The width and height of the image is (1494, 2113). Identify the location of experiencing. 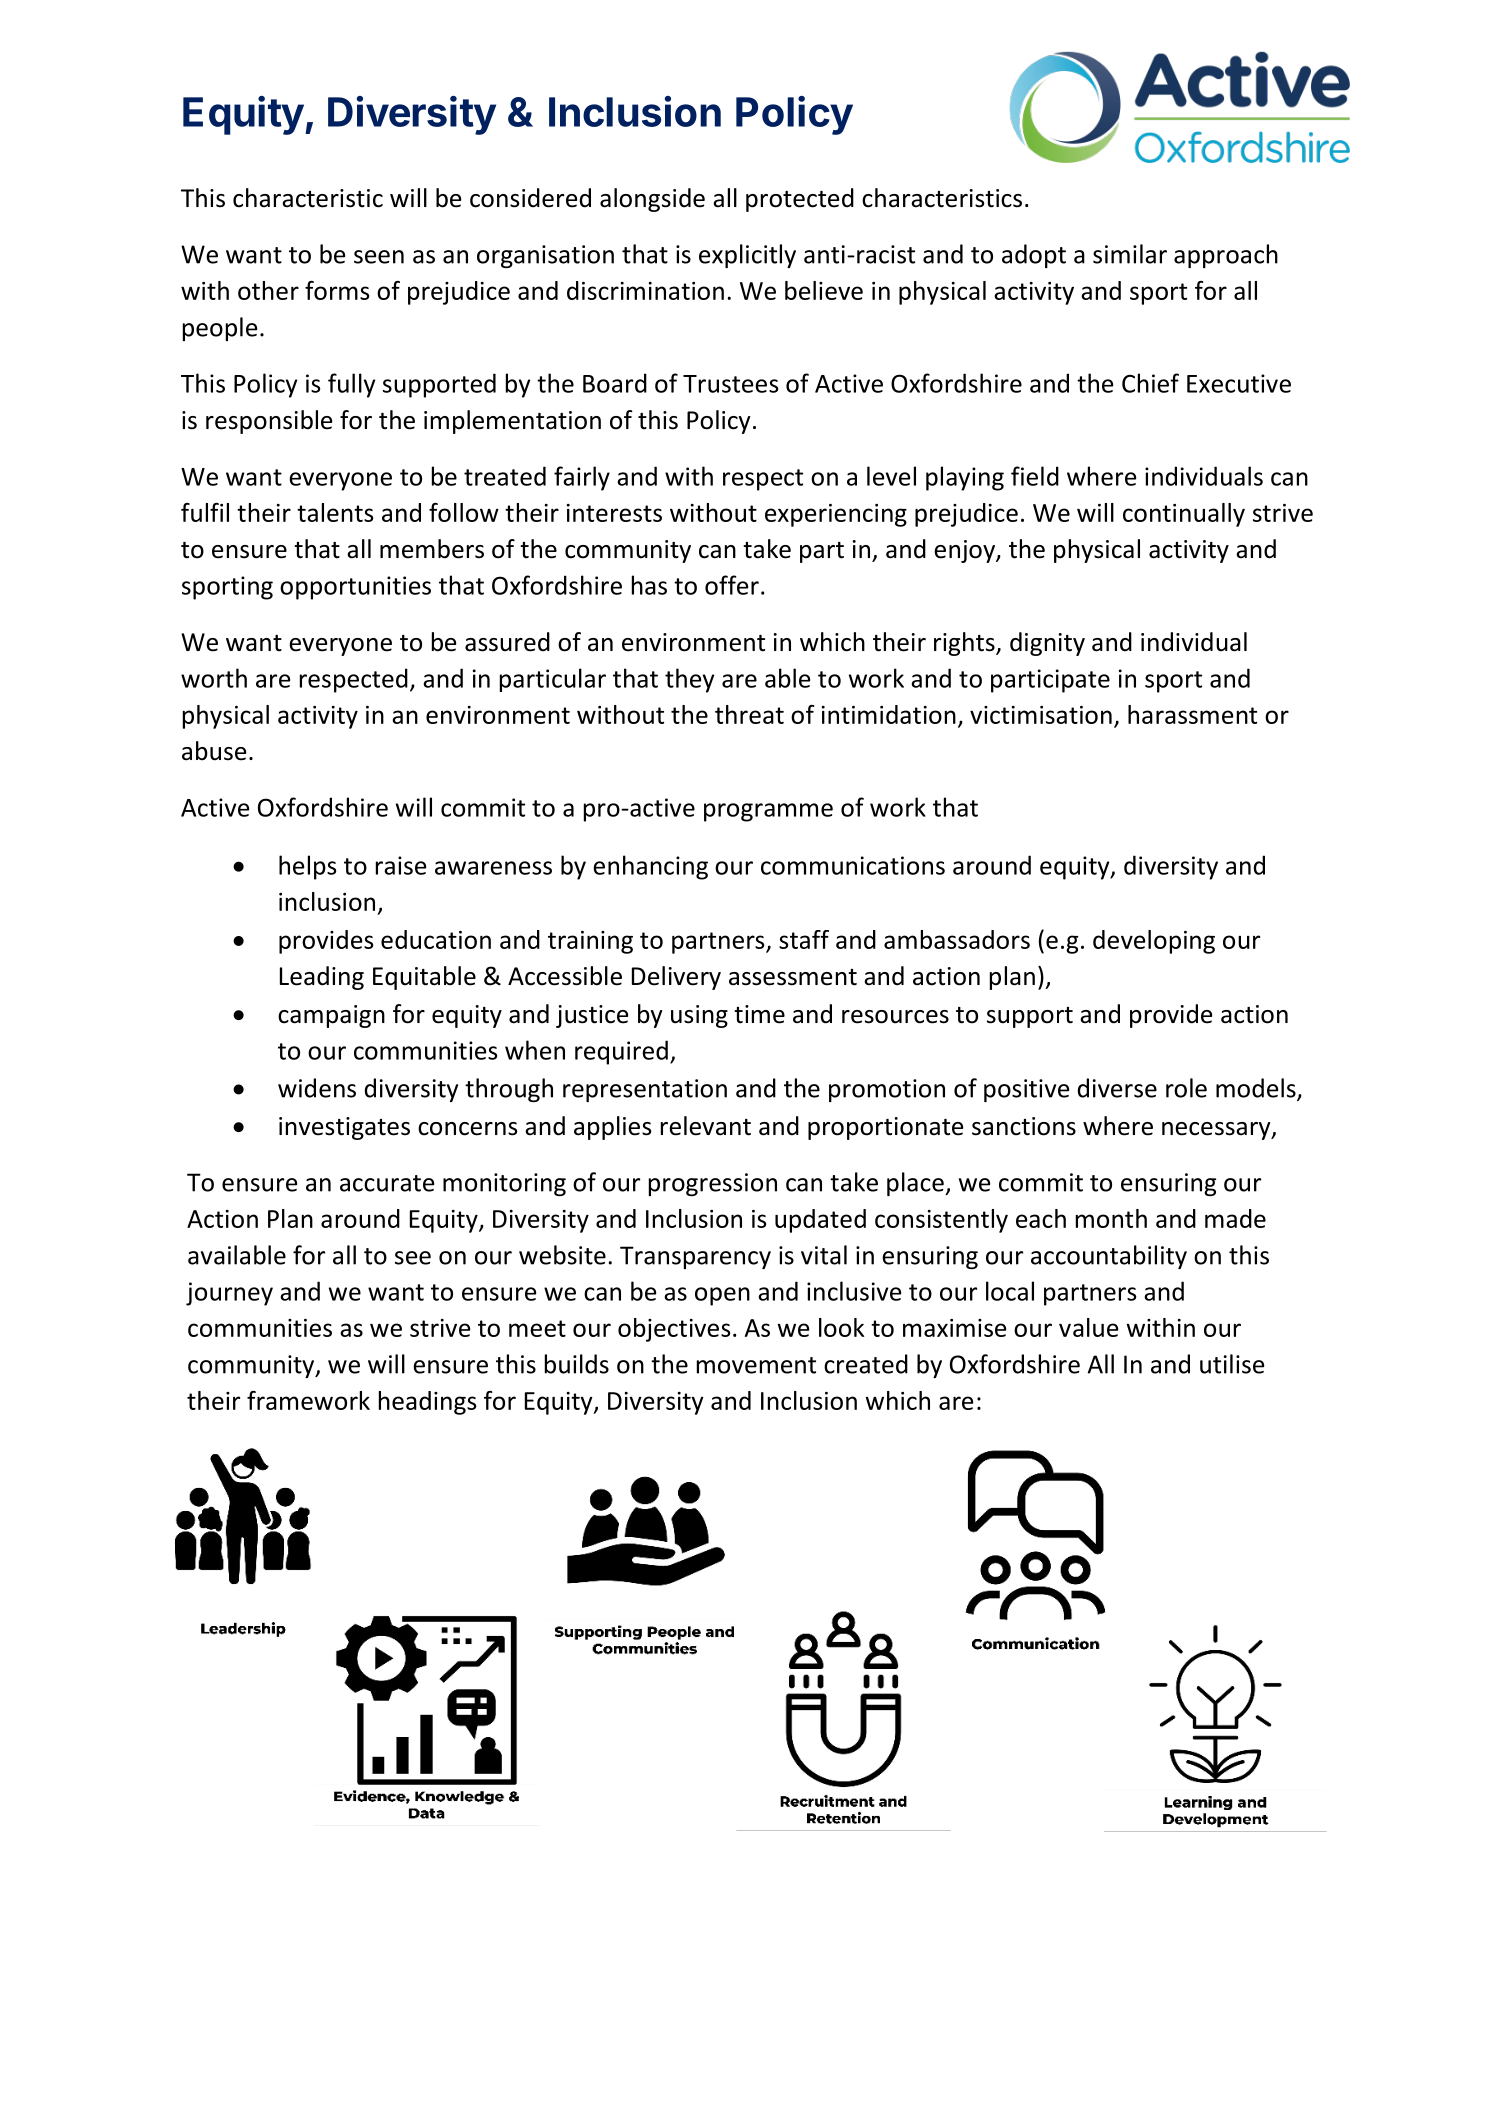
(836, 515).
